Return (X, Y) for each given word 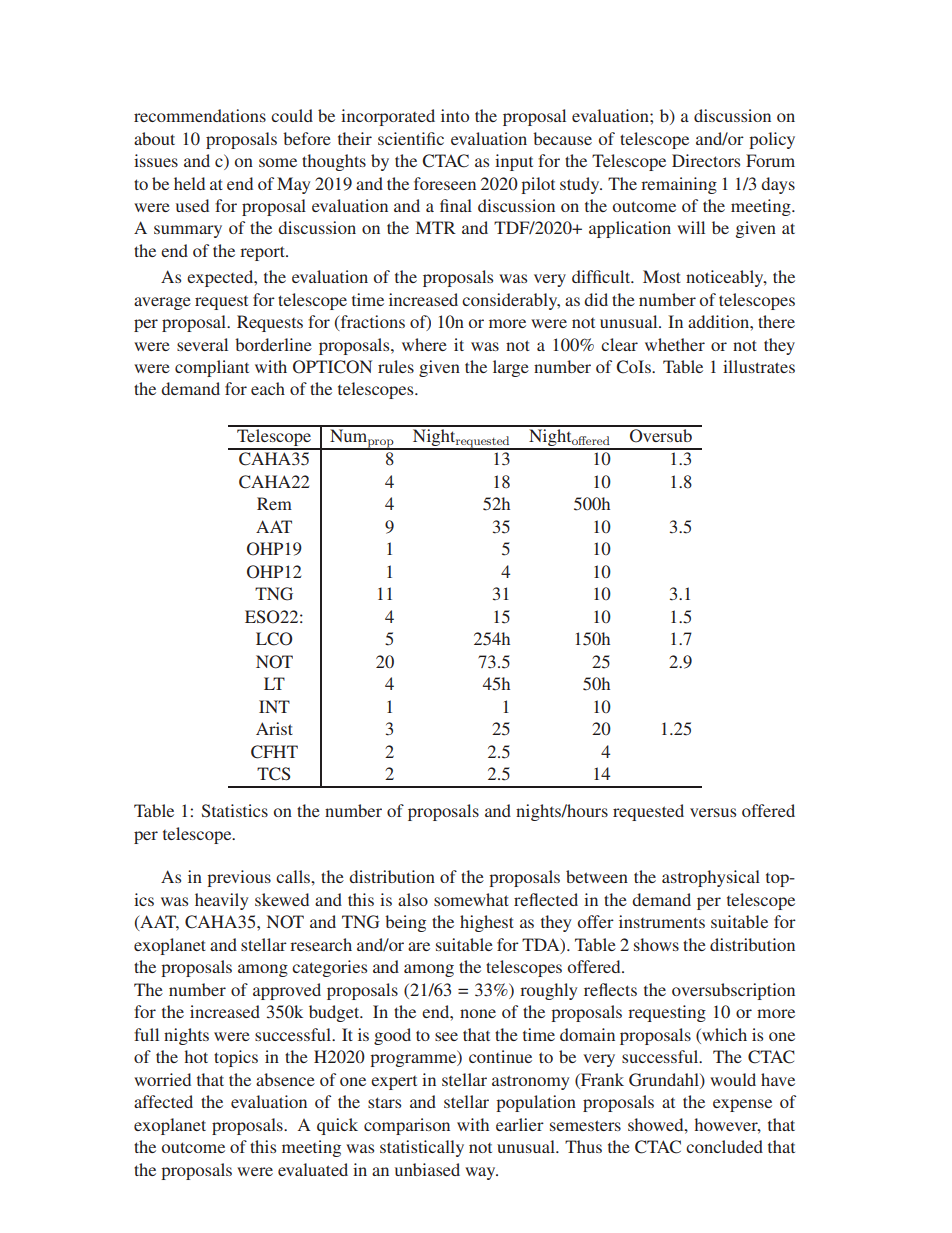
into (455, 115)
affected (163, 1101)
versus (713, 812)
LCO (274, 639)
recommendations (200, 115)
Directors (706, 160)
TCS (273, 774)
